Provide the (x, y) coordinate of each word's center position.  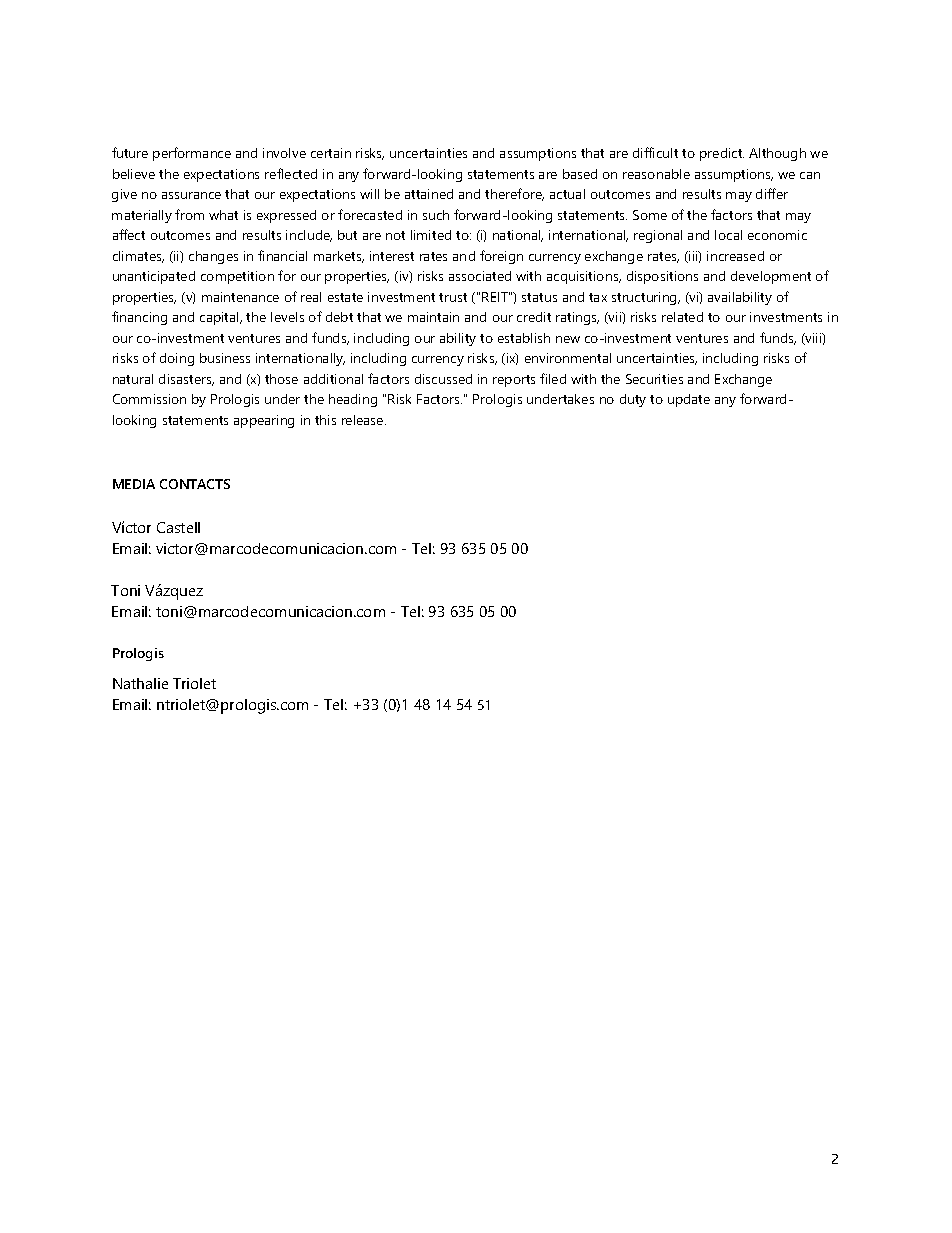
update (689, 400)
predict (722, 154)
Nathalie (140, 683)
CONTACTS (195, 484)
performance (192, 154)
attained (429, 194)
